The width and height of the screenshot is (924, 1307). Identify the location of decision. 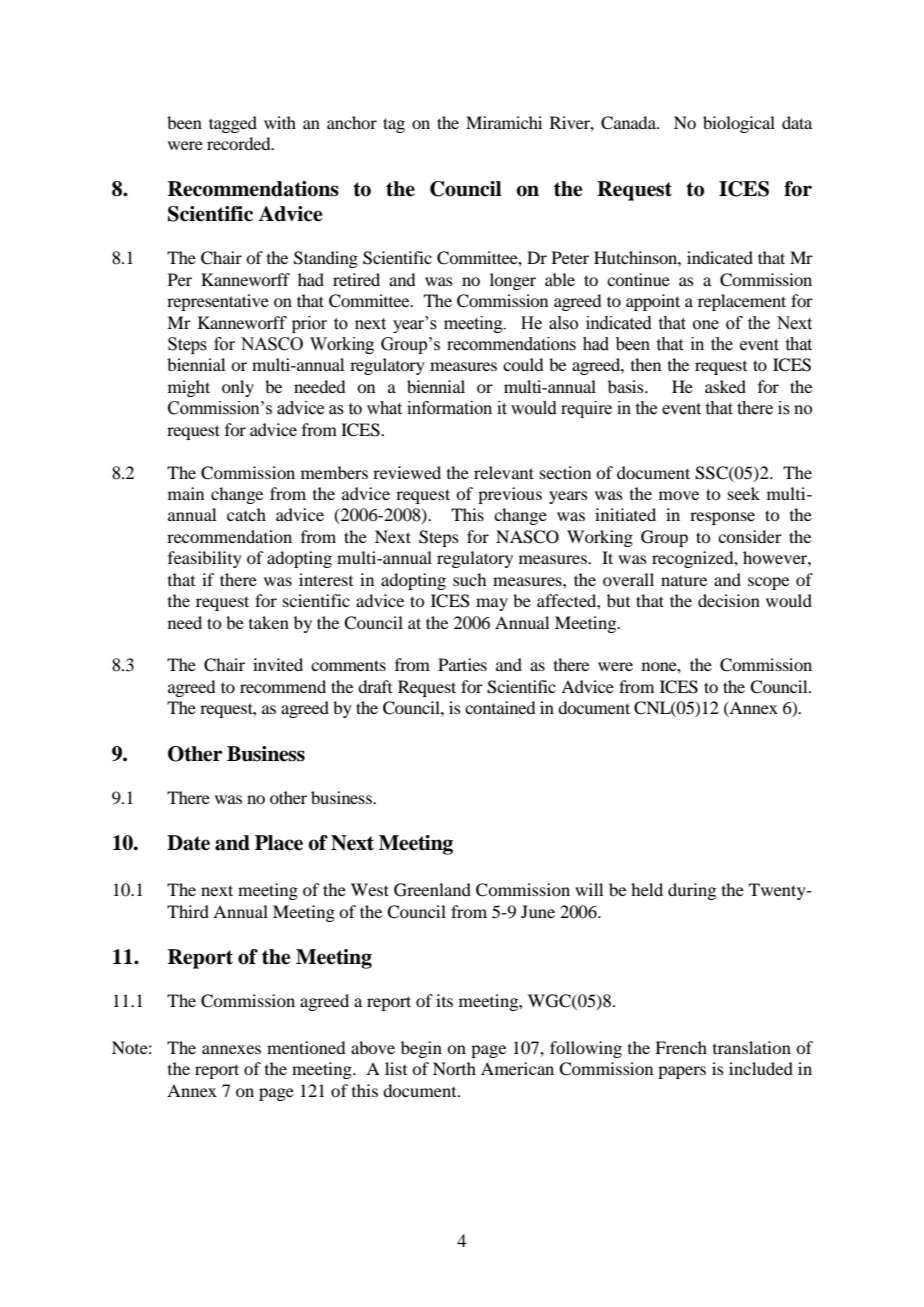
(729, 600).
